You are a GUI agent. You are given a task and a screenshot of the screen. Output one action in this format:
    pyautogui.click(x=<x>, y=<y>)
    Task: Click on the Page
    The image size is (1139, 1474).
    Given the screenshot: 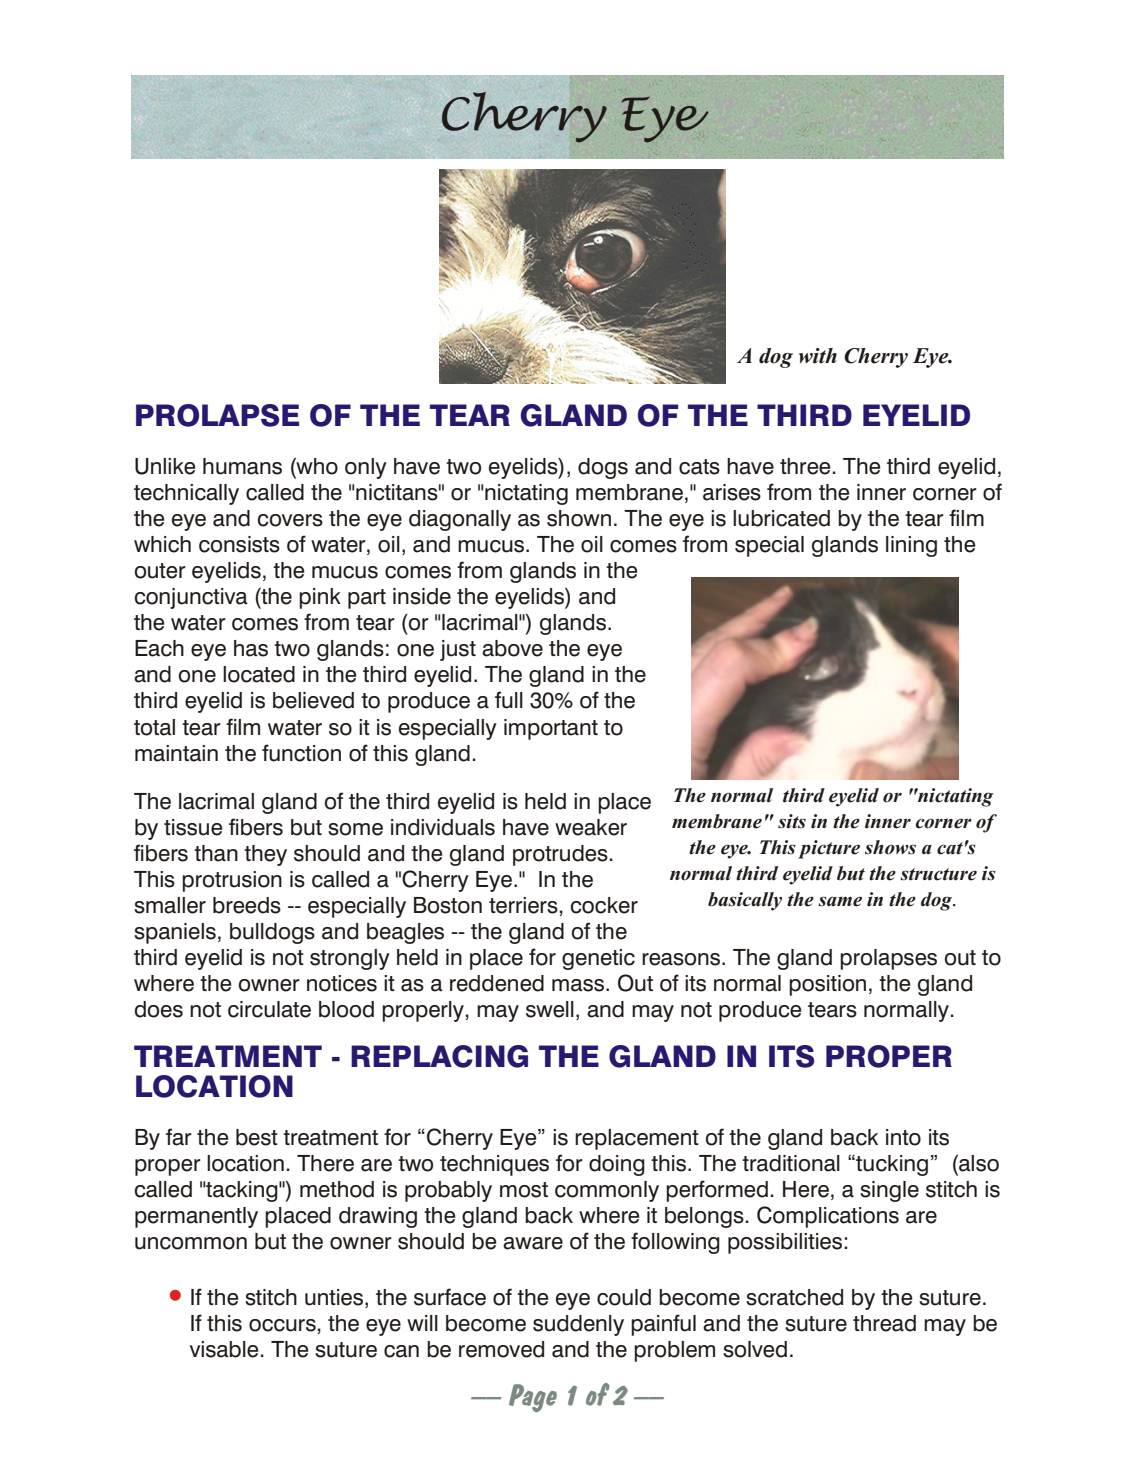 What is the action you would take?
    pyautogui.click(x=533, y=1398)
